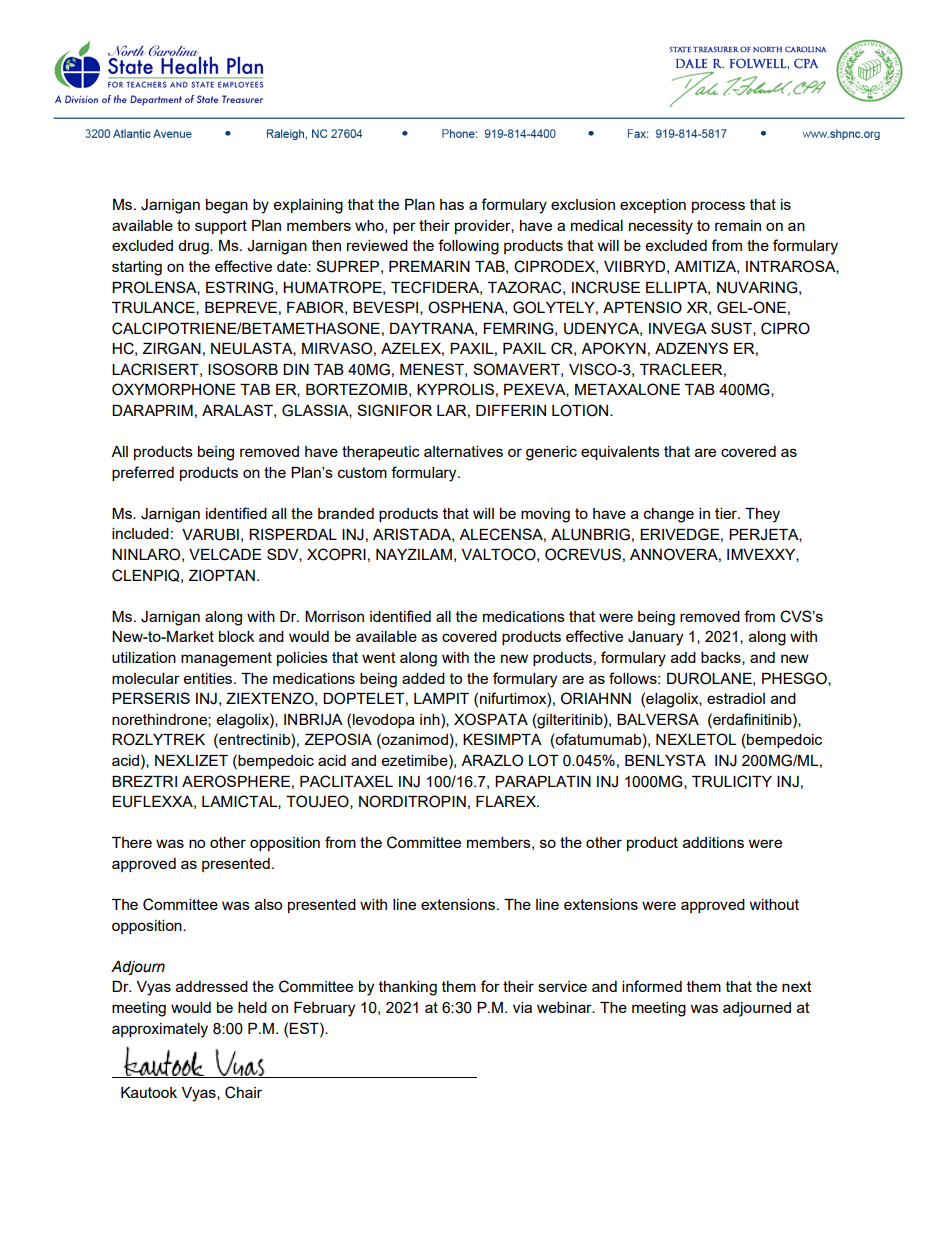  Describe the element at coordinates (468, 247) in the page. I see `following` at that location.
